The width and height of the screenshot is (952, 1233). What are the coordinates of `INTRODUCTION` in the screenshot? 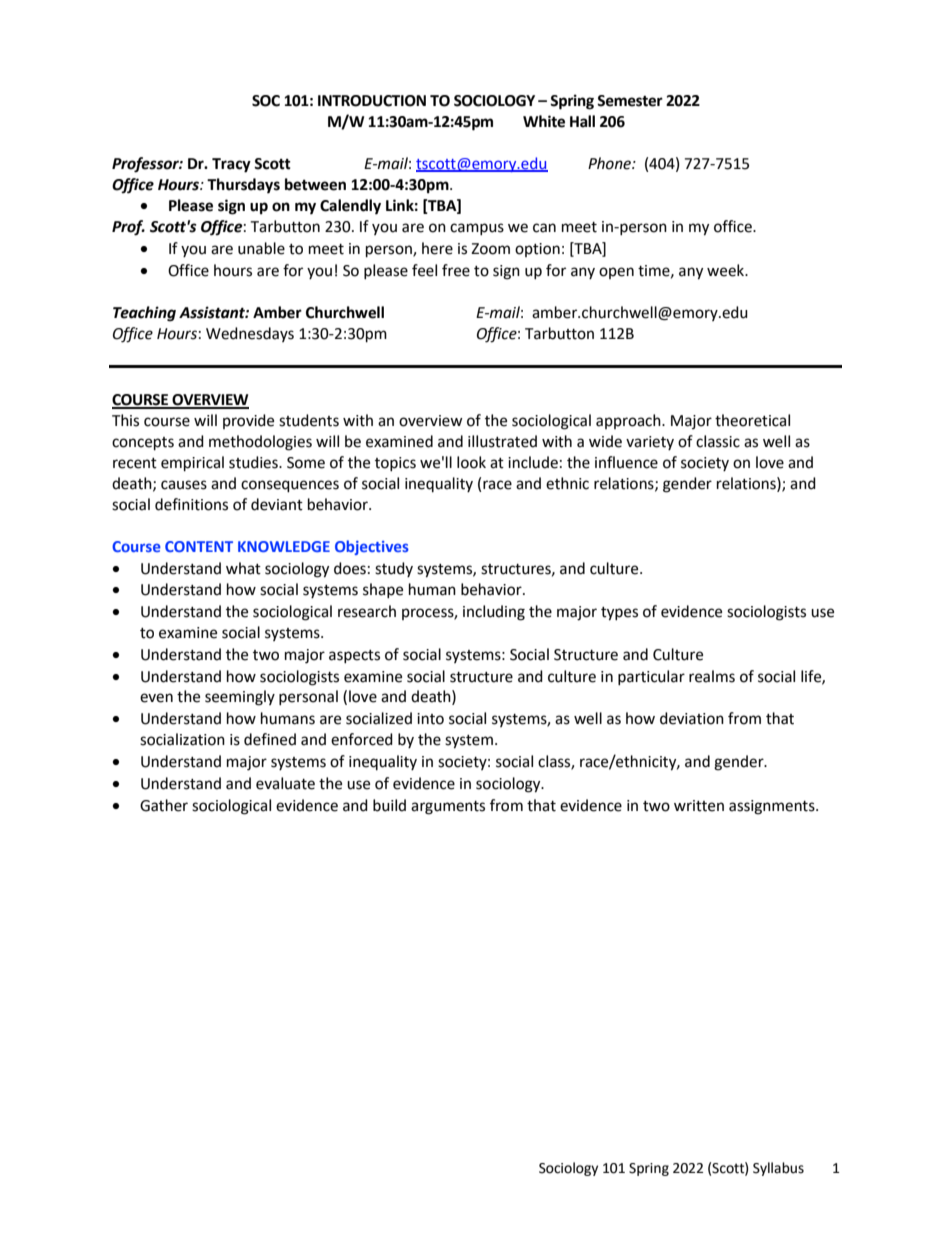 It's located at (372, 101).
